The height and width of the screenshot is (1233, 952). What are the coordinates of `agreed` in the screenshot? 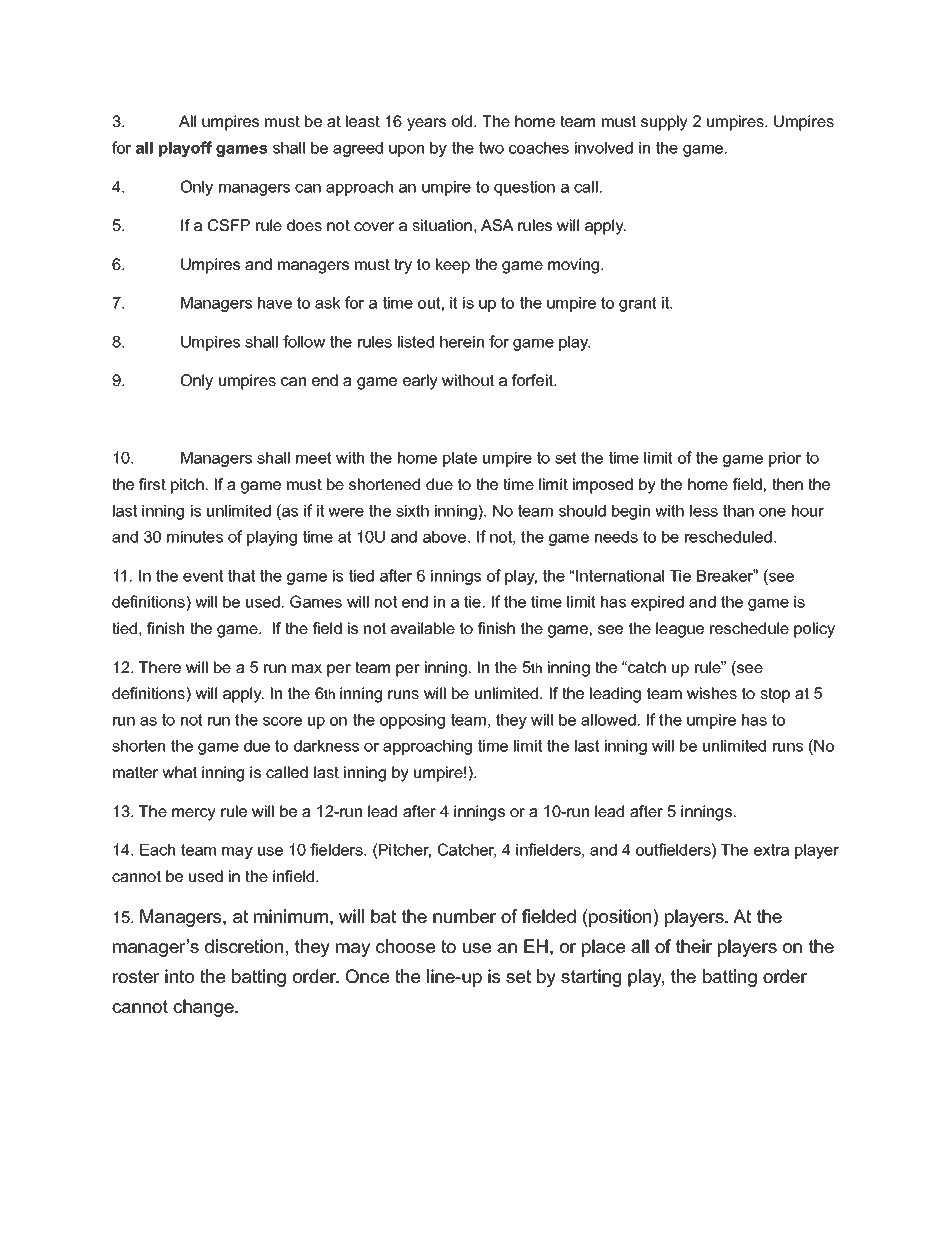 It's located at (358, 149).
